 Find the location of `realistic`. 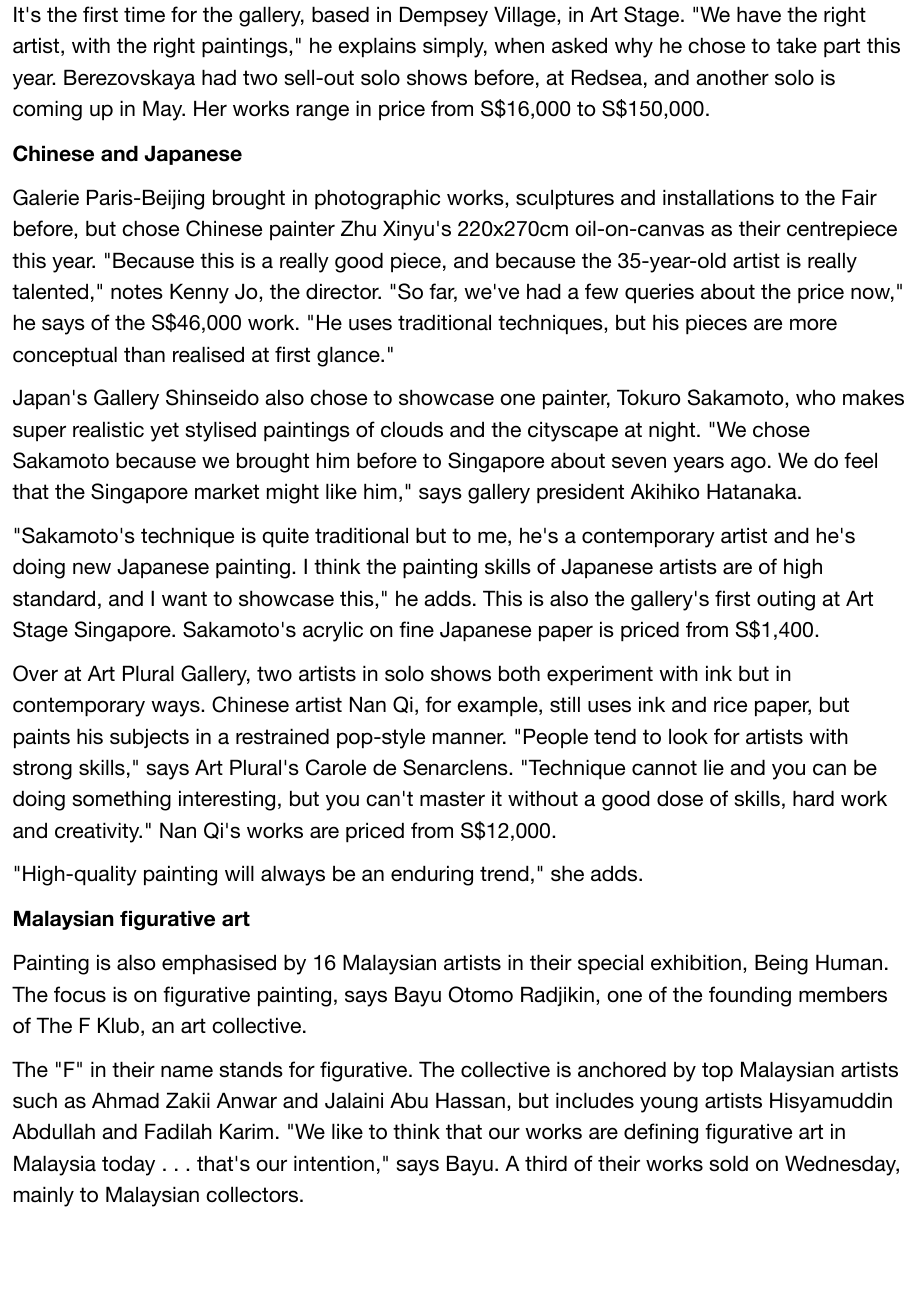

realistic is located at coordinates (108, 429).
